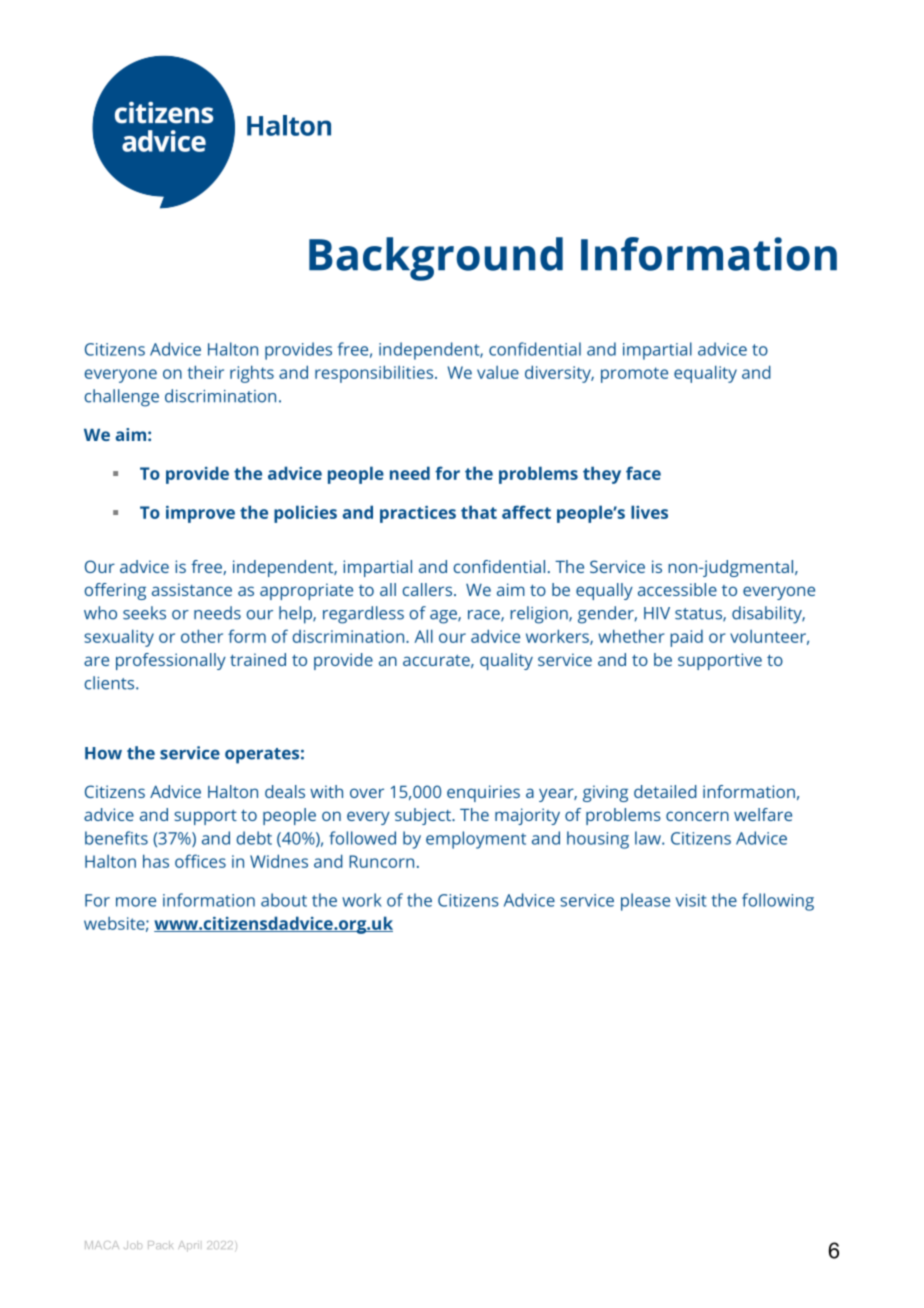 The height and width of the page is (1308, 924). I want to click on detailed, so click(665, 791).
